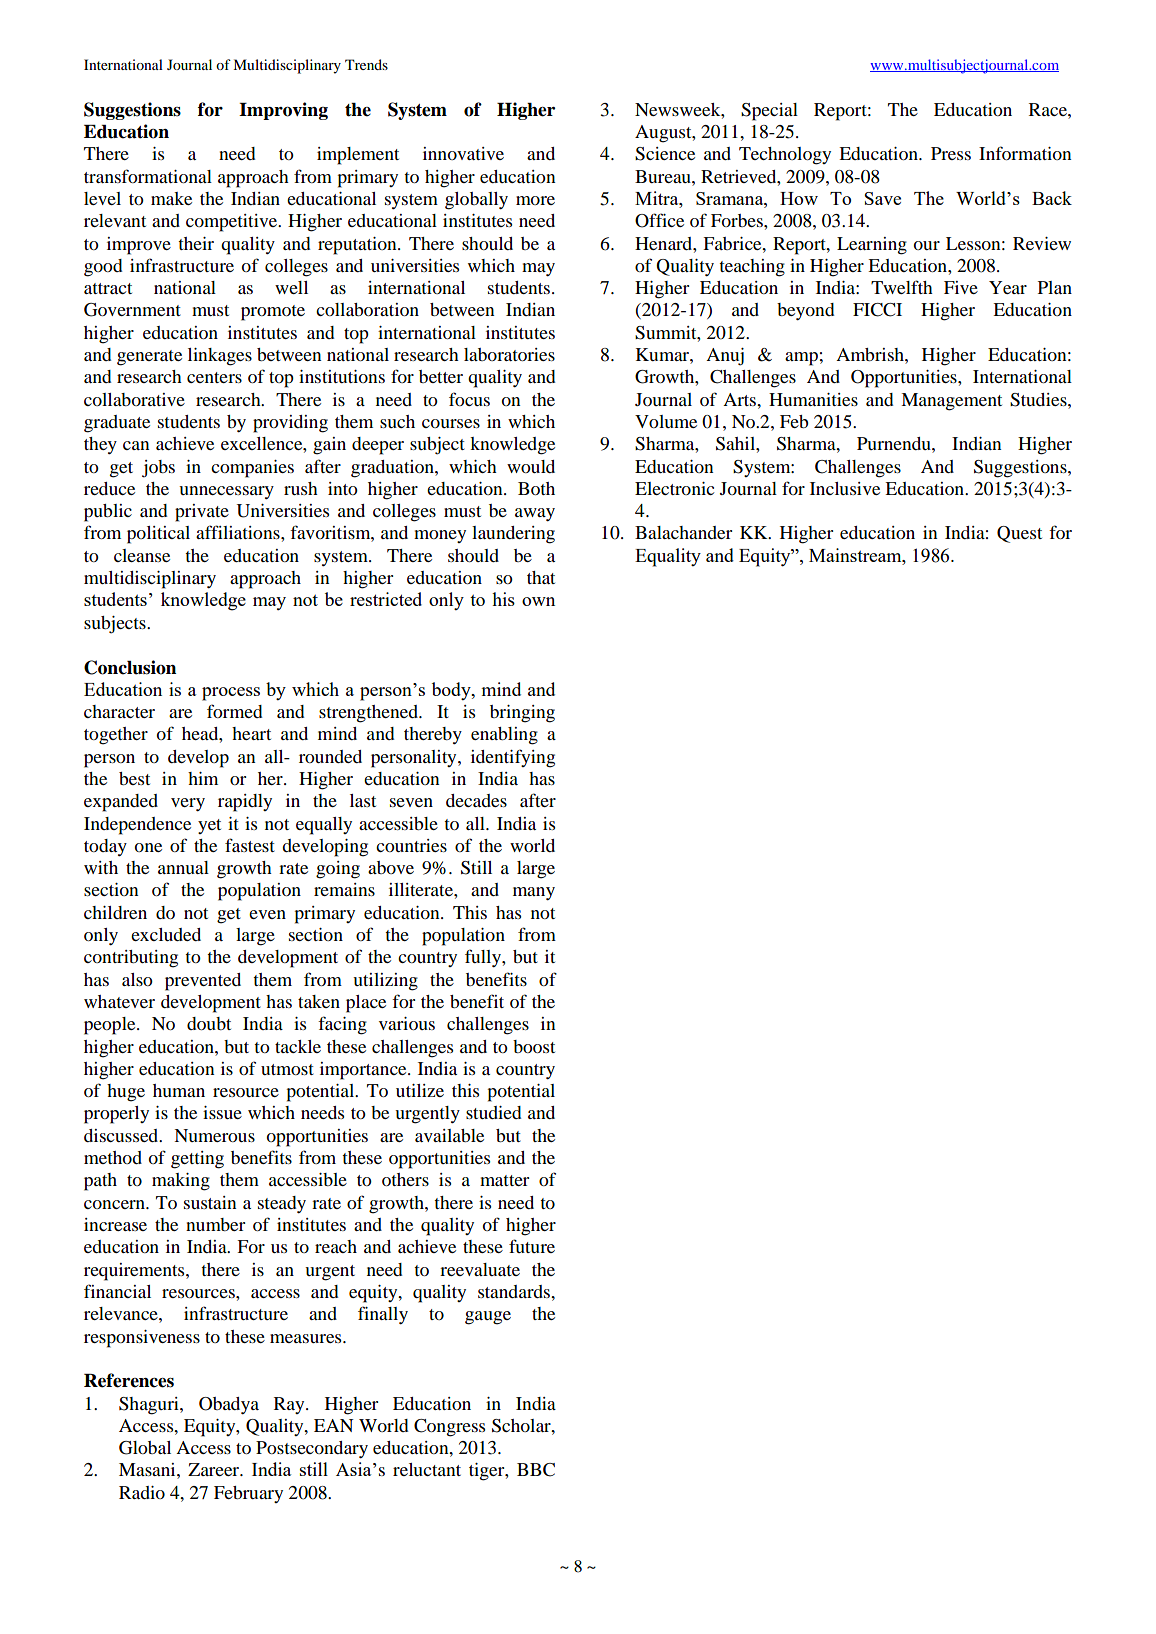 The width and height of the document is (1156, 1634). I want to click on Quest, so click(1019, 534).
